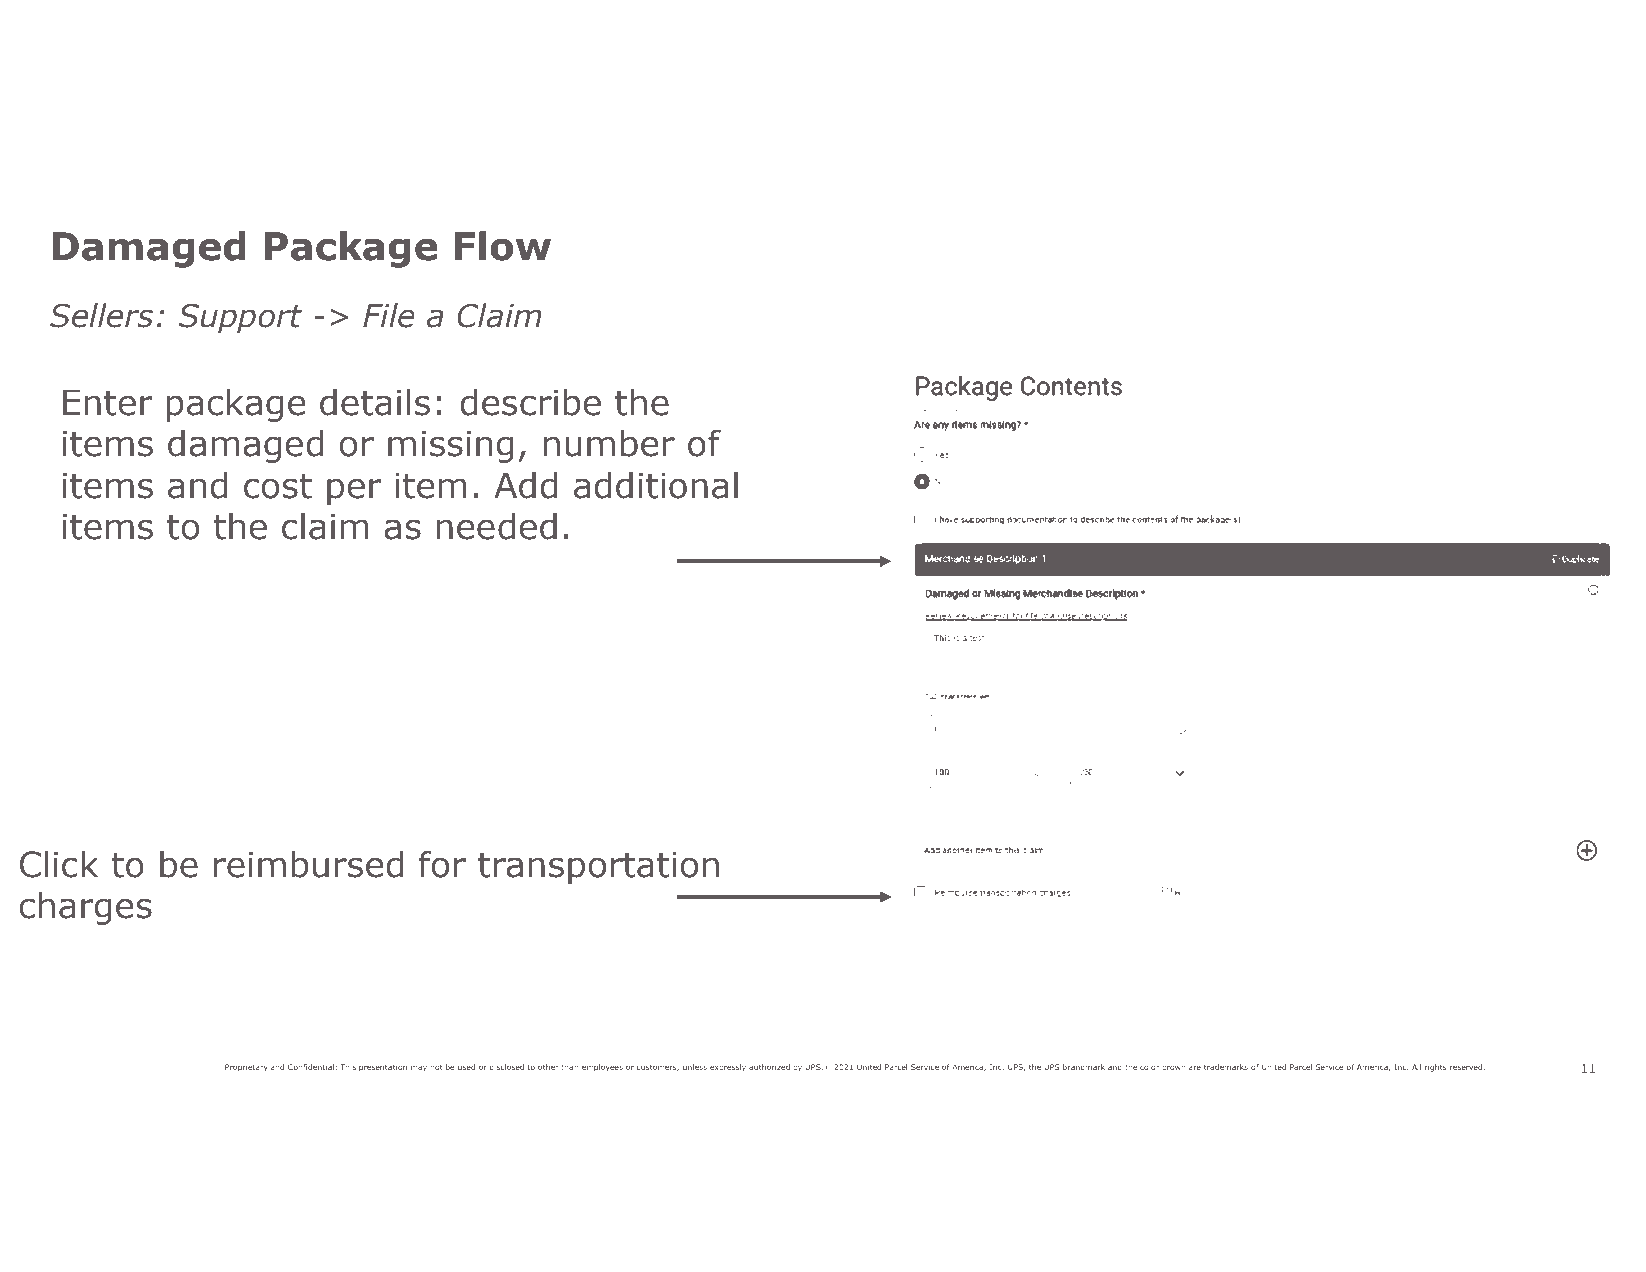 The image size is (1646, 1272). Describe the element at coordinates (598, 868) in the image. I see `transportation` at that location.
